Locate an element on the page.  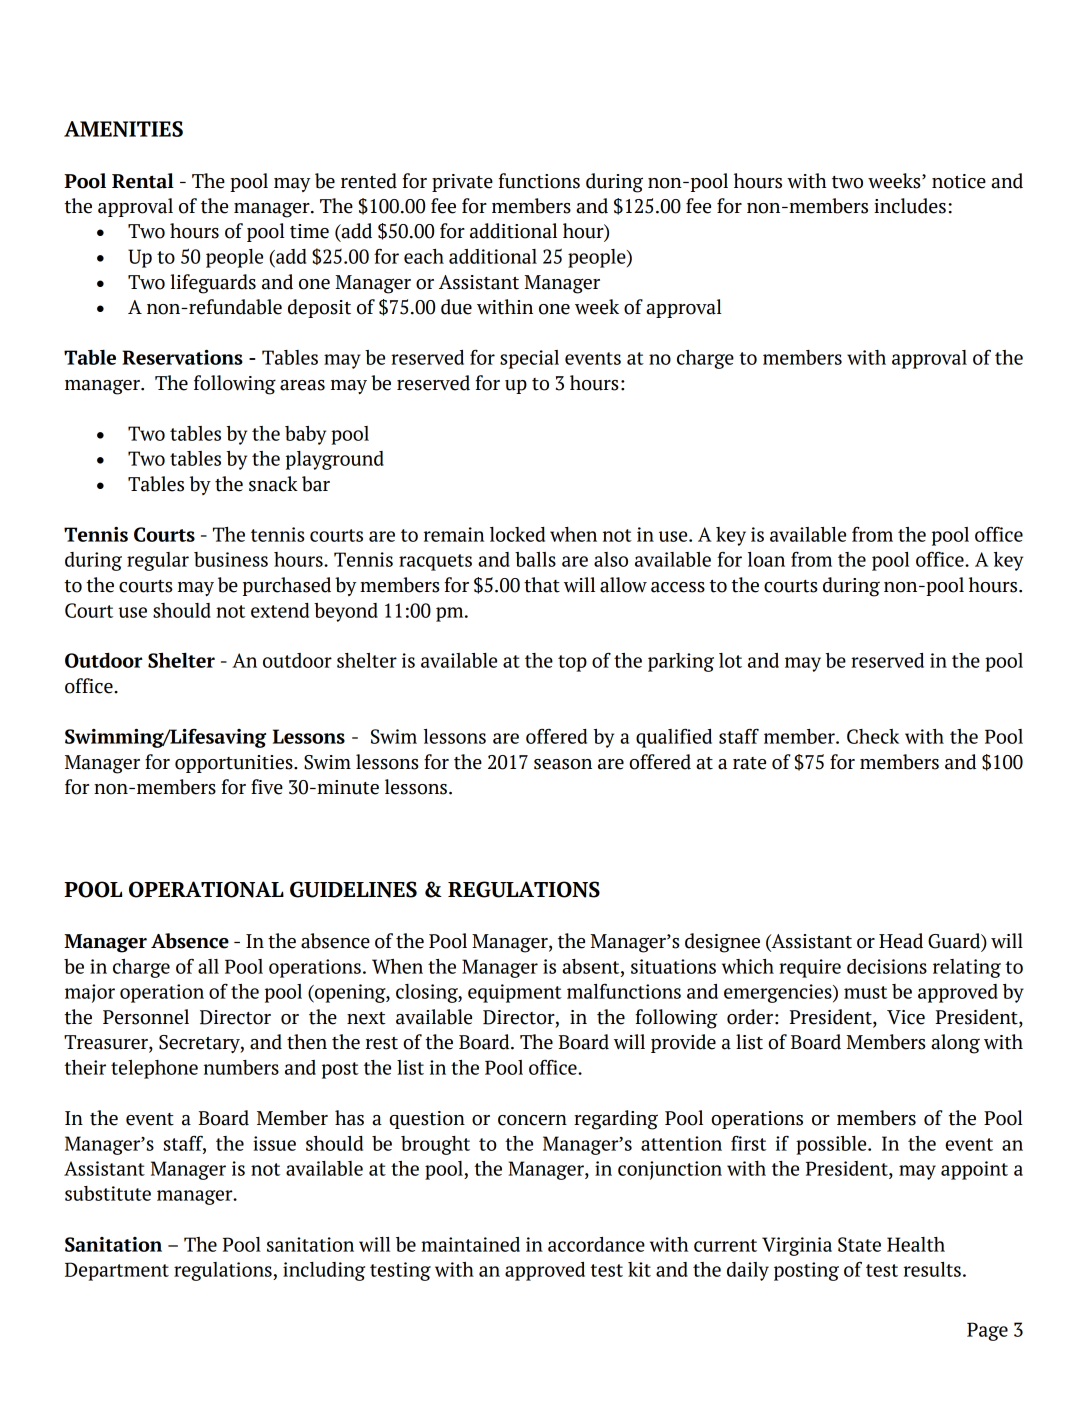
results is located at coordinates (932, 1269).
